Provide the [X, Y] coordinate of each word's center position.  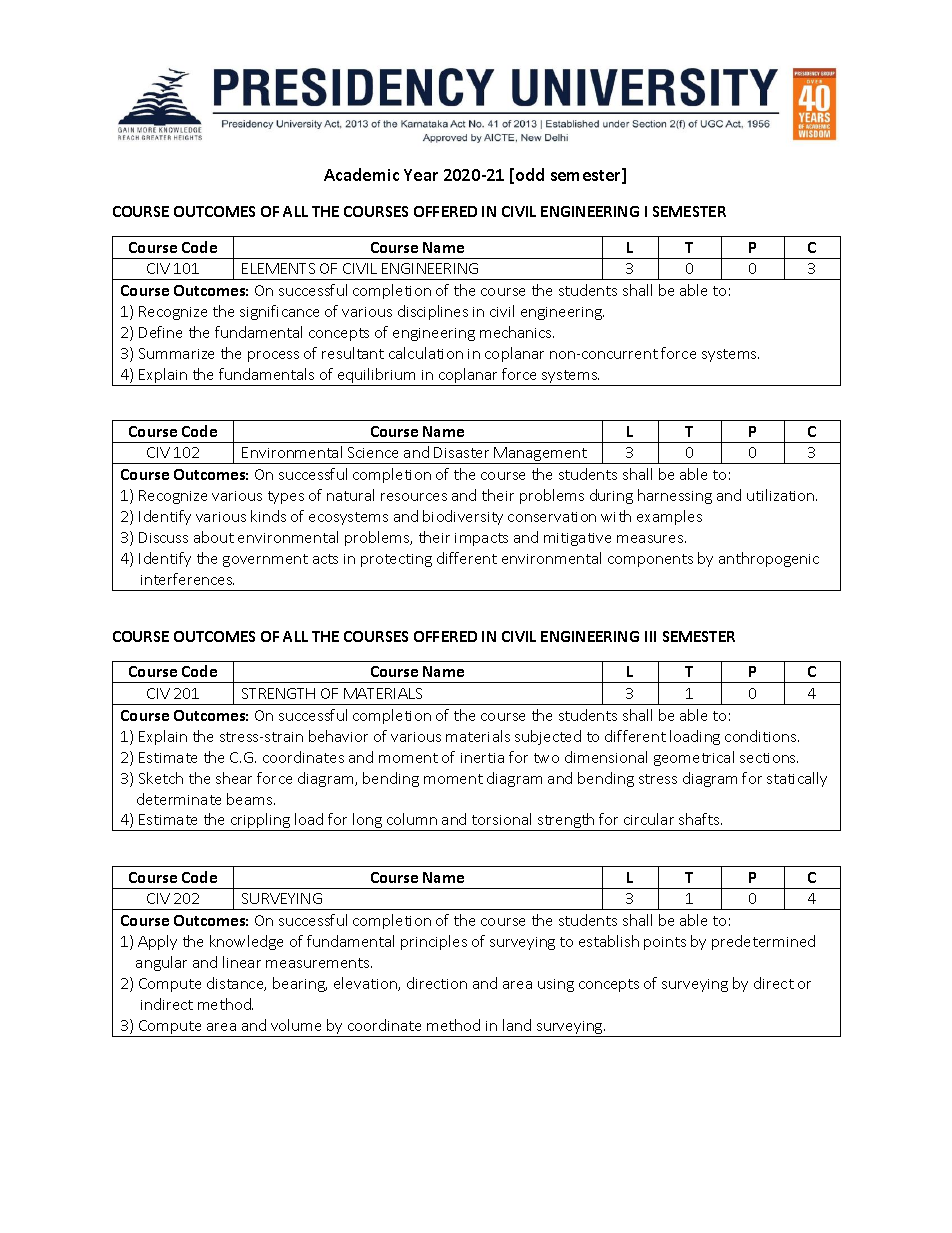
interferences [187, 579]
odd [530, 174]
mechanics [517, 332]
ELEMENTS [278, 268]
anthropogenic [769, 559]
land [517, 1025]
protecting [396, 560]
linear [242, 962]
